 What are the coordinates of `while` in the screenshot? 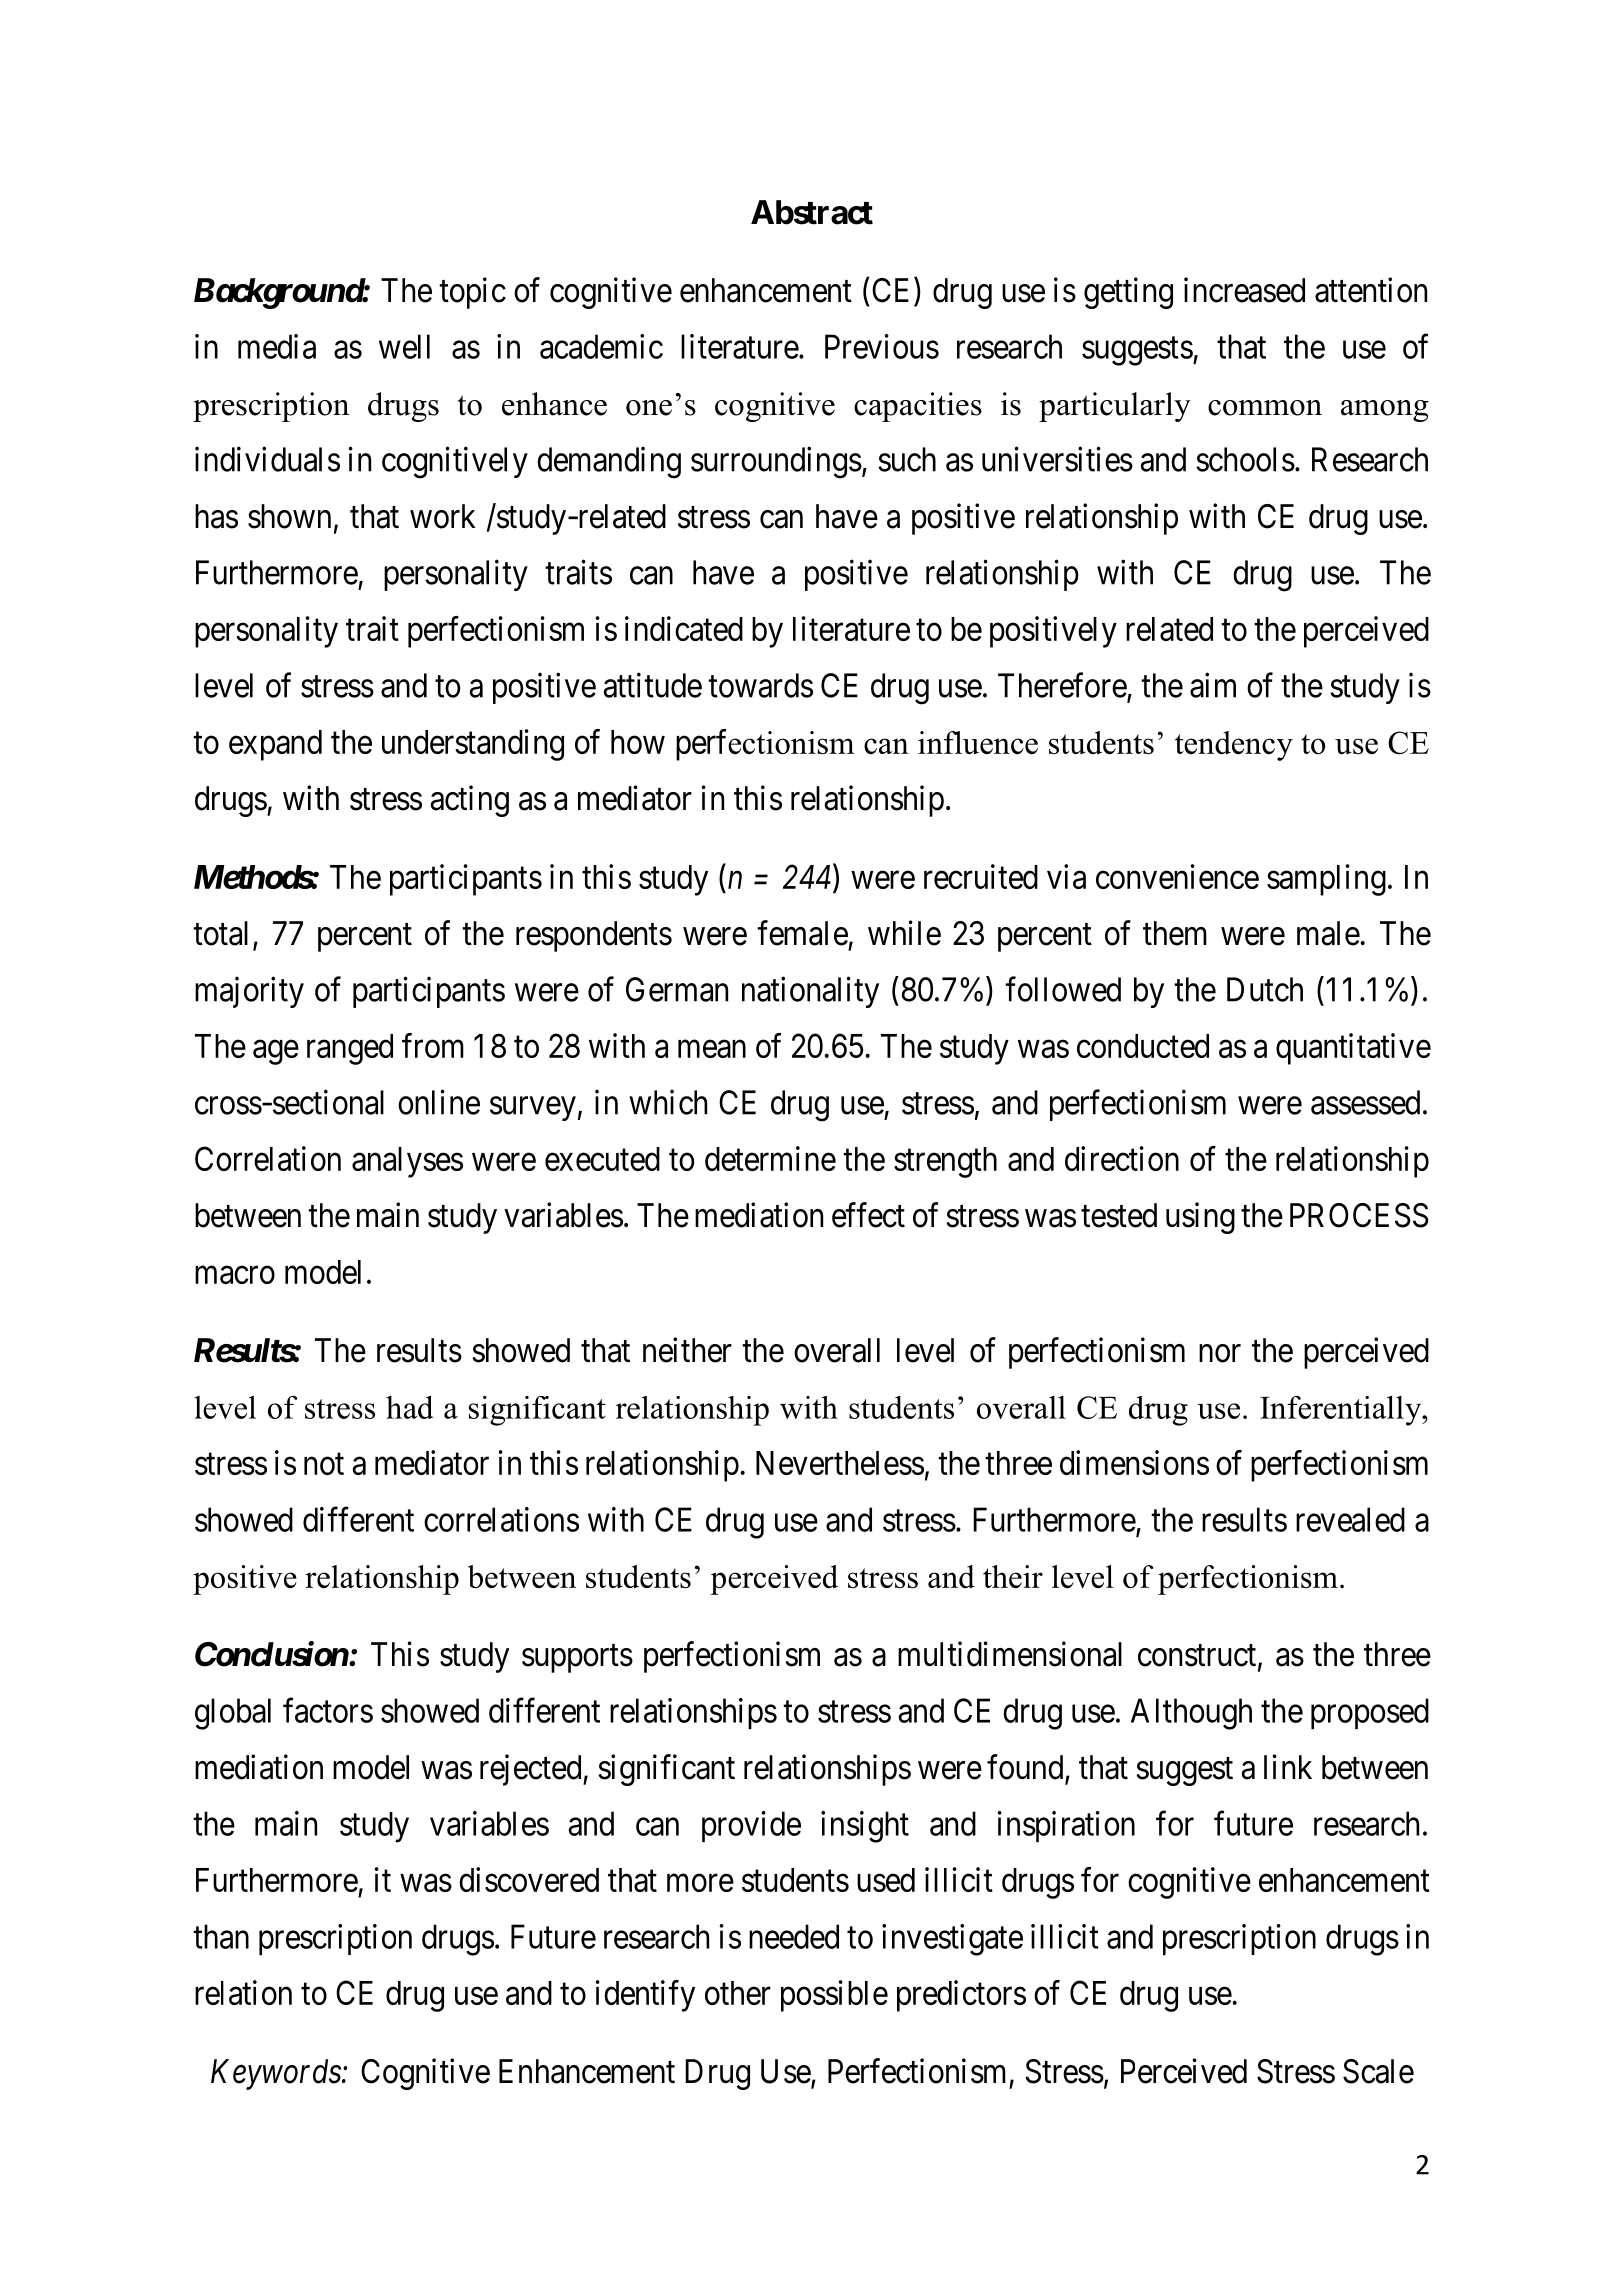 It's located at (904, 933).
